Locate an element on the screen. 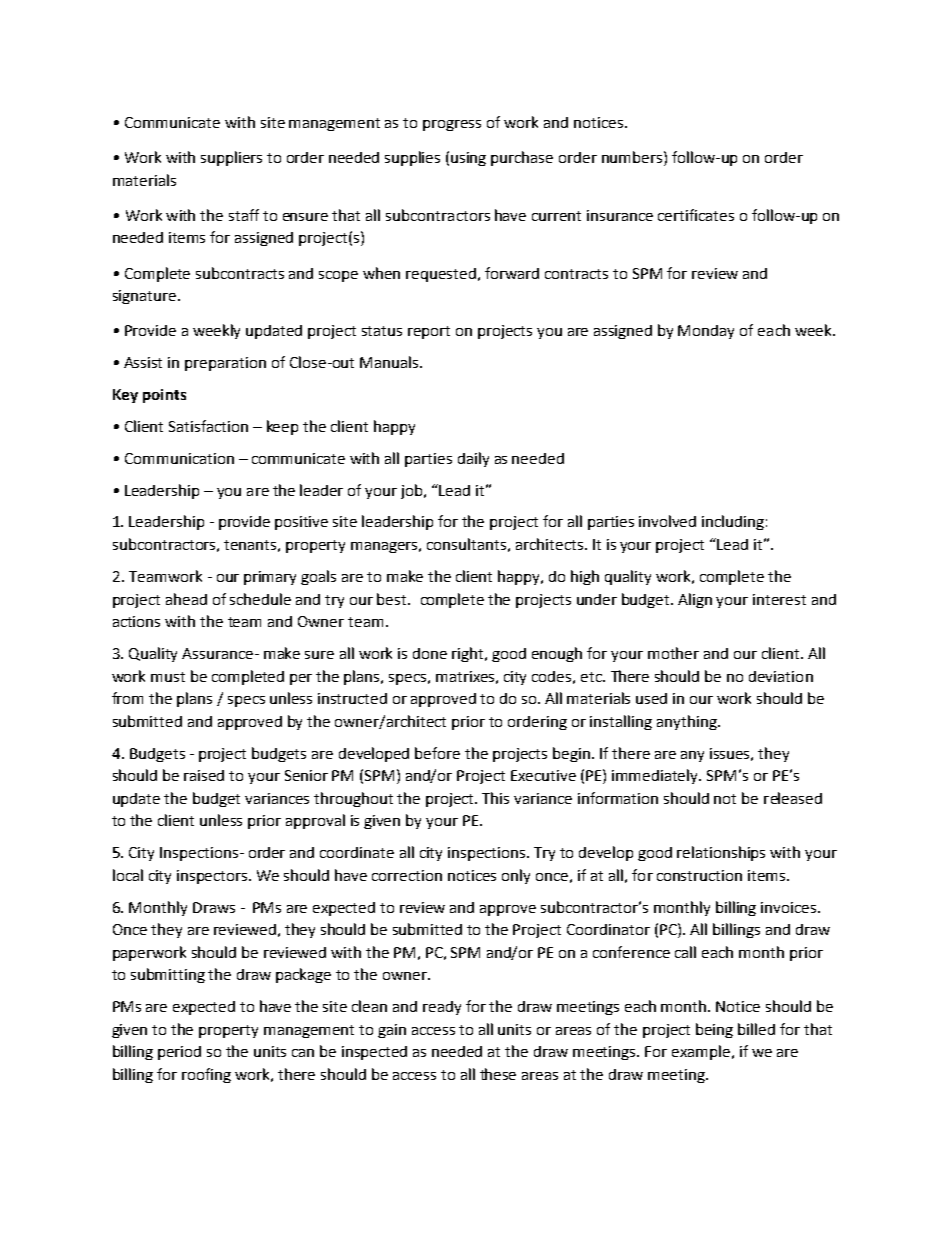  Communication is located at coordinates (179, 458).
